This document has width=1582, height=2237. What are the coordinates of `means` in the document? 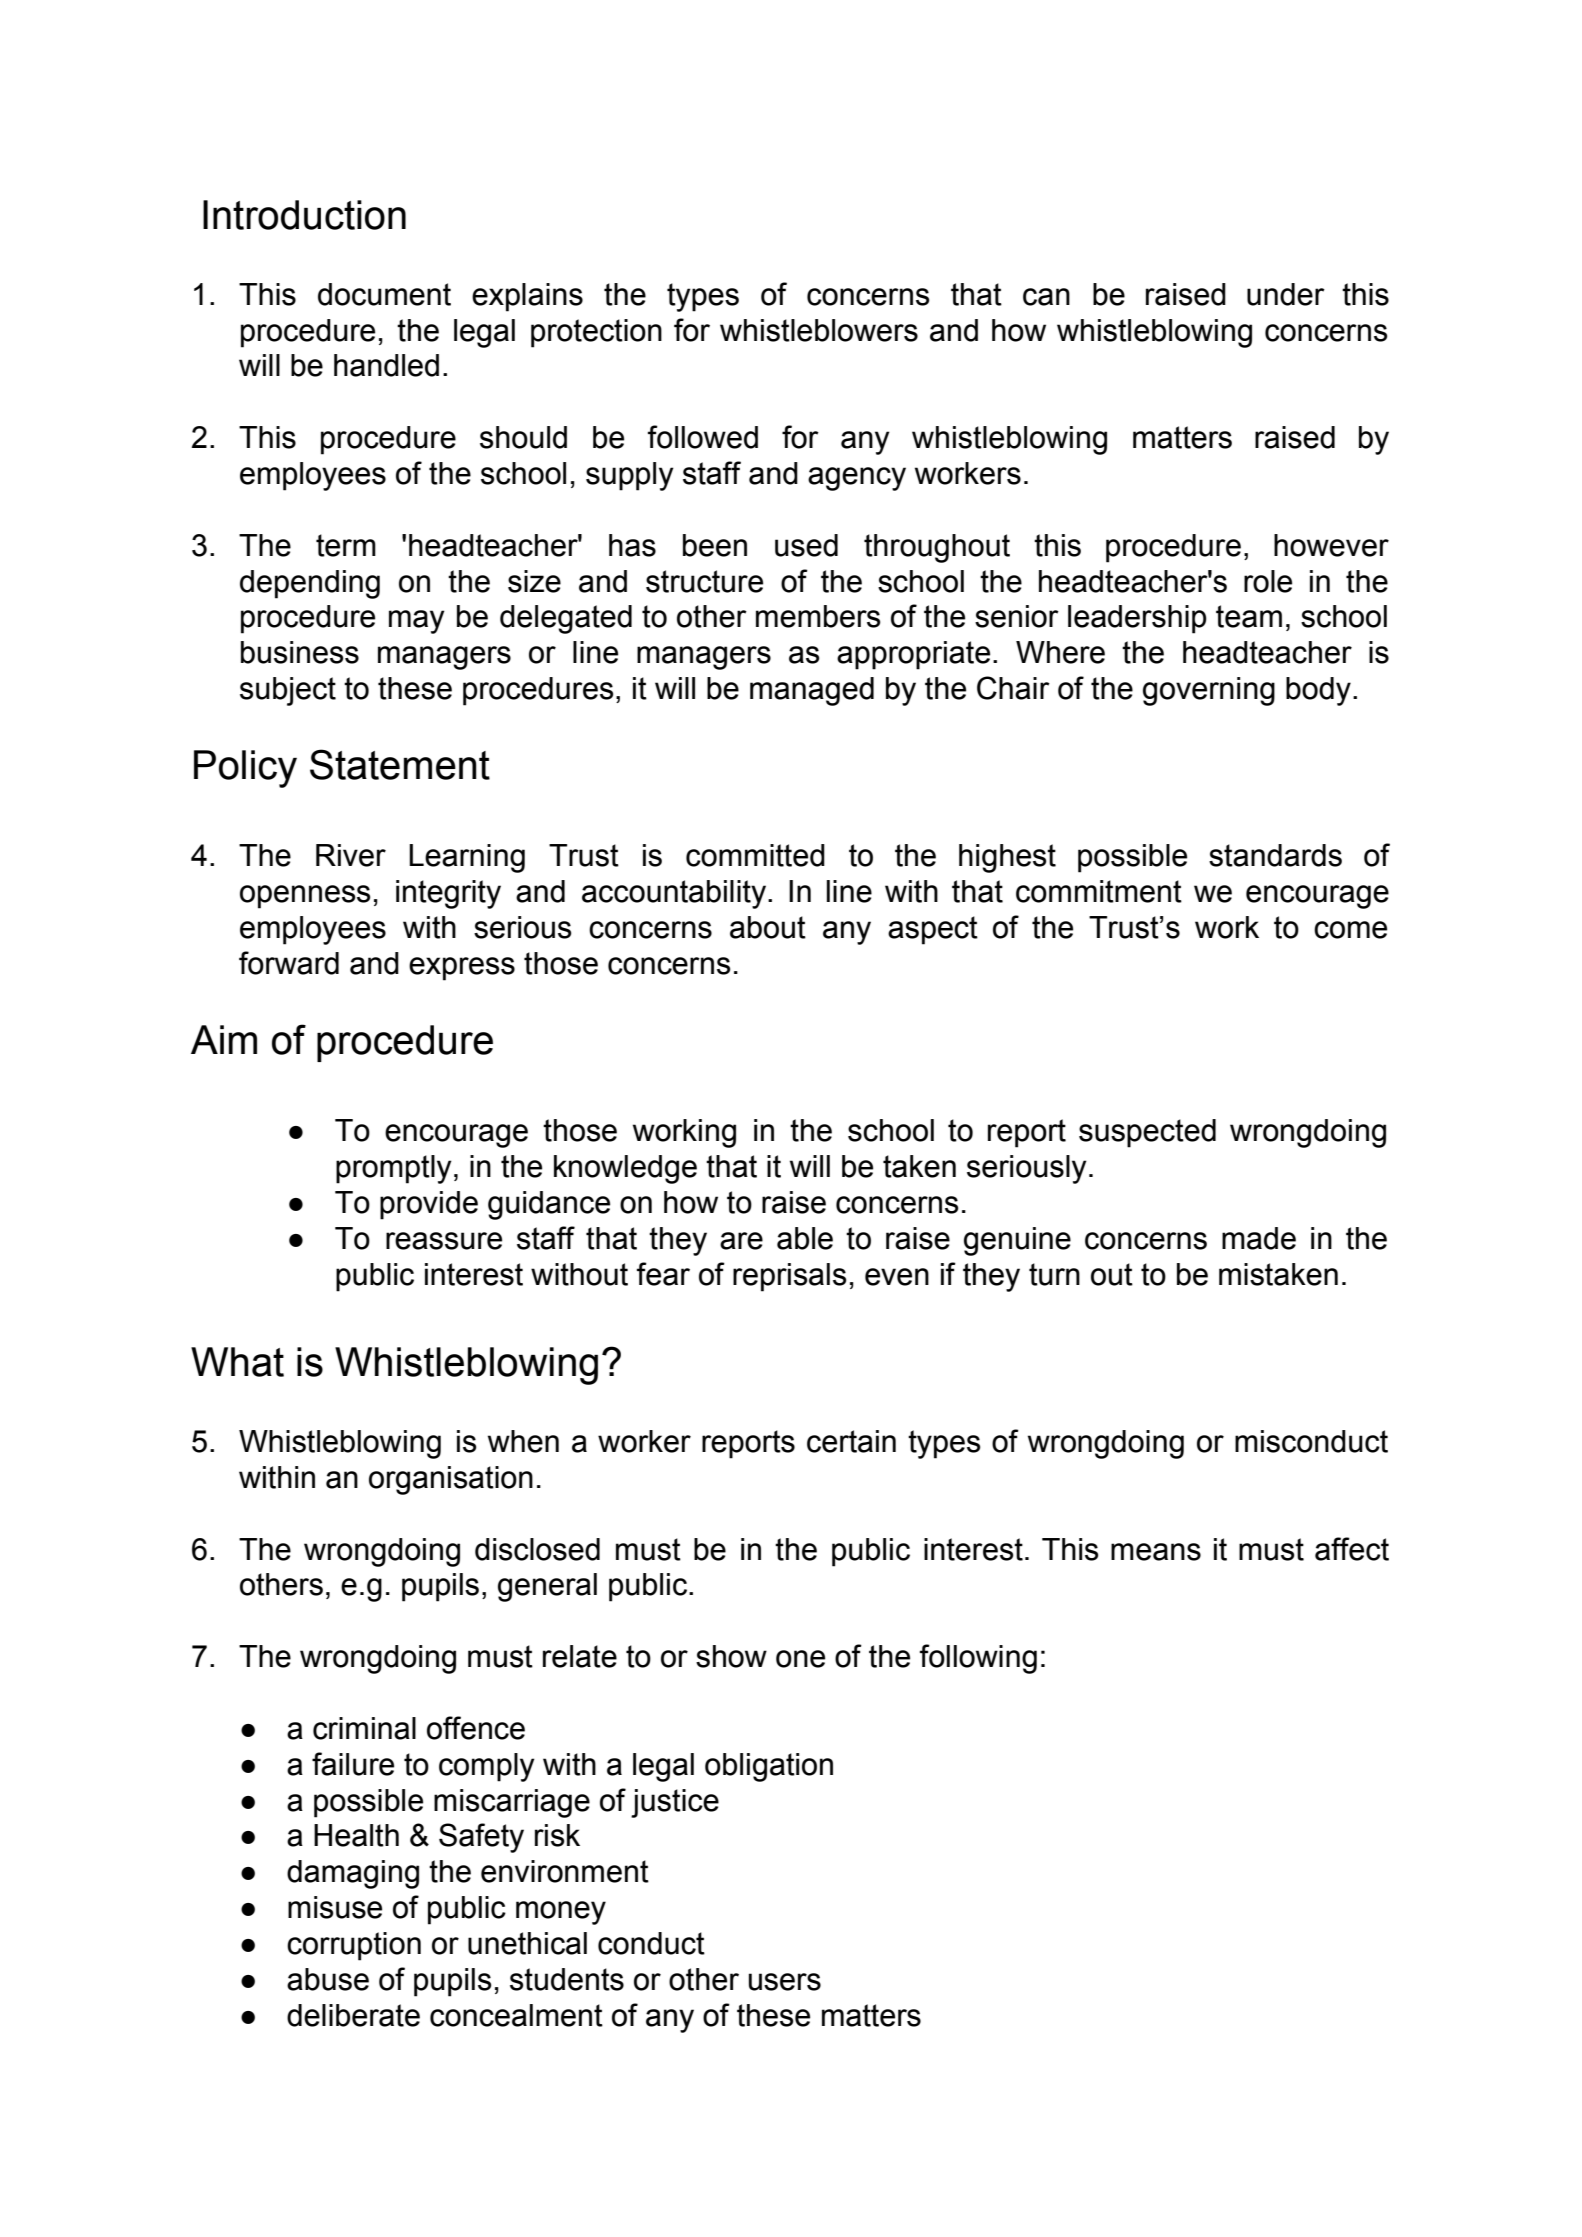 It's located at (1156, 1552).
